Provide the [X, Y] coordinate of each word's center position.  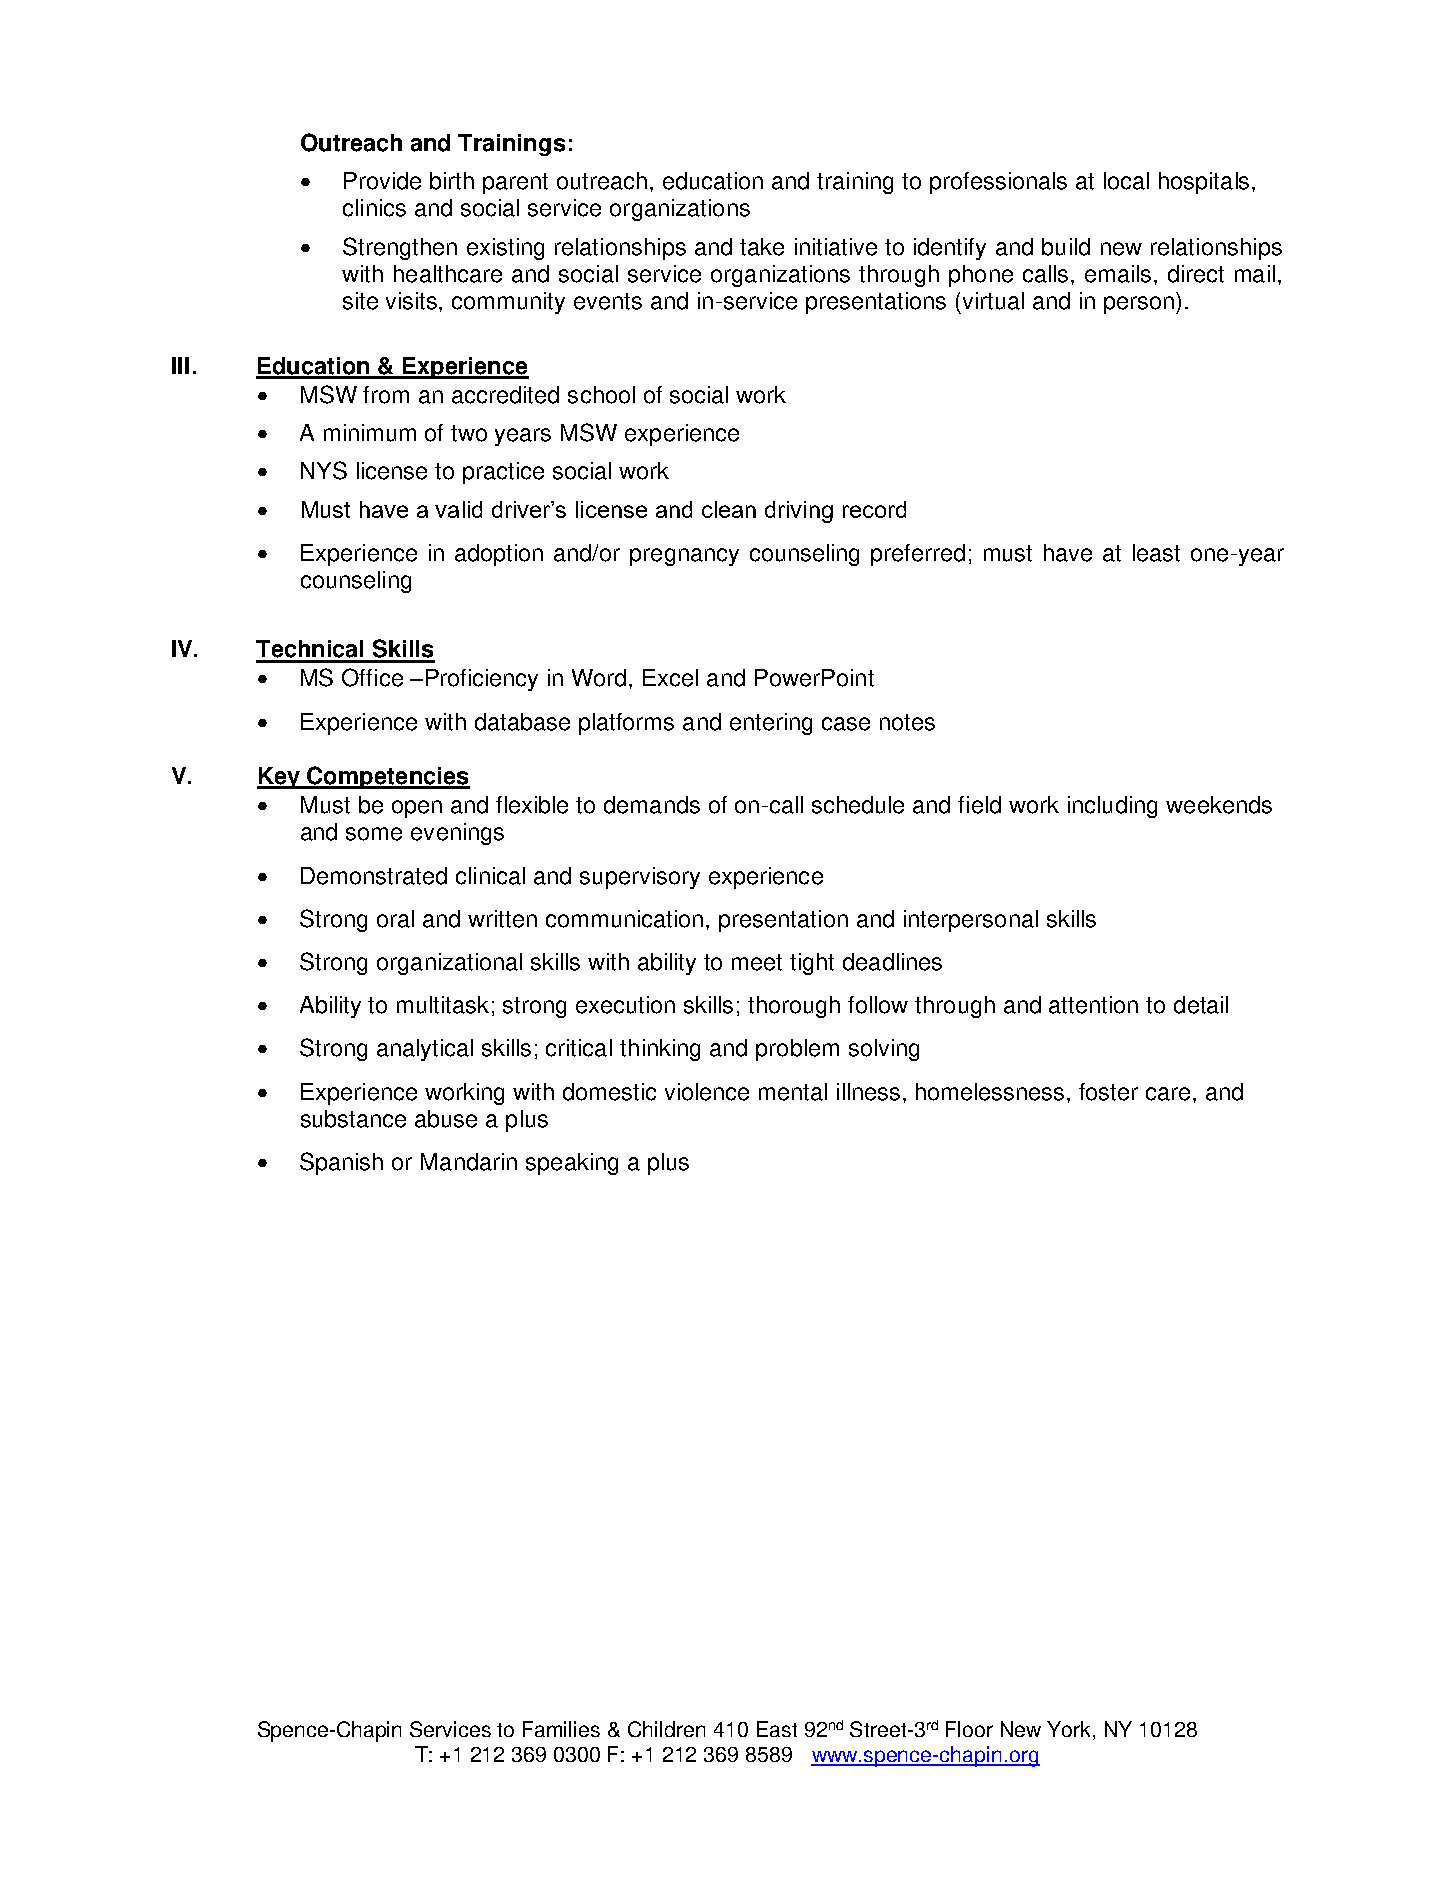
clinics [374, 208]
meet [757, 962]
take [762, 247]
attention [1093, 1005]
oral [395, 919]
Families [561, 1729]
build [1066, 247]
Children [666, 1729]
